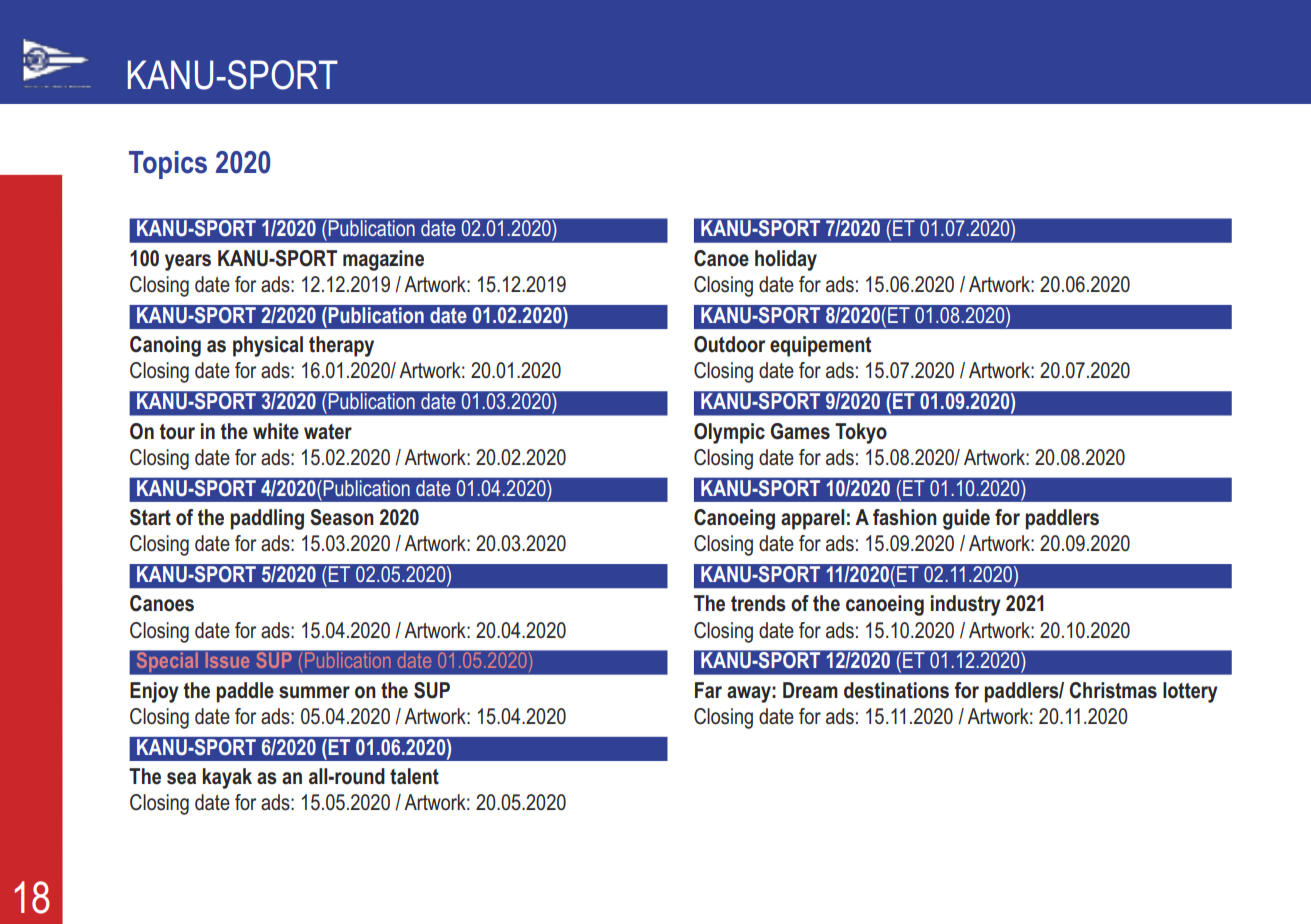 Image resolution: width=1311 pixels, height=924 pixels. What do you see at coordinates (168, 165) in the page?
I see `Topics` at bounding box center [168, 165].
